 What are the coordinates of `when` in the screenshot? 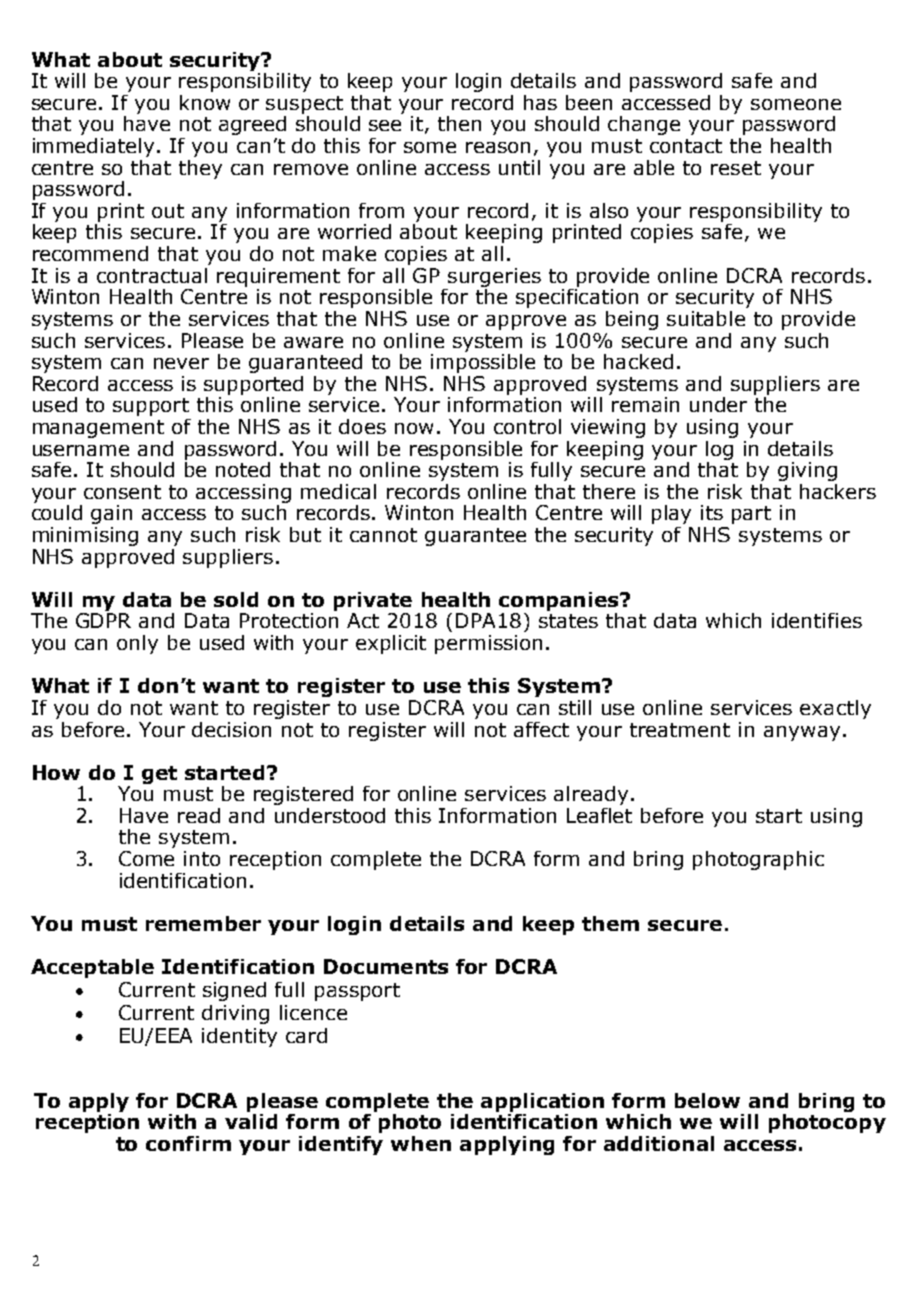 It's located at (421, 1143).
